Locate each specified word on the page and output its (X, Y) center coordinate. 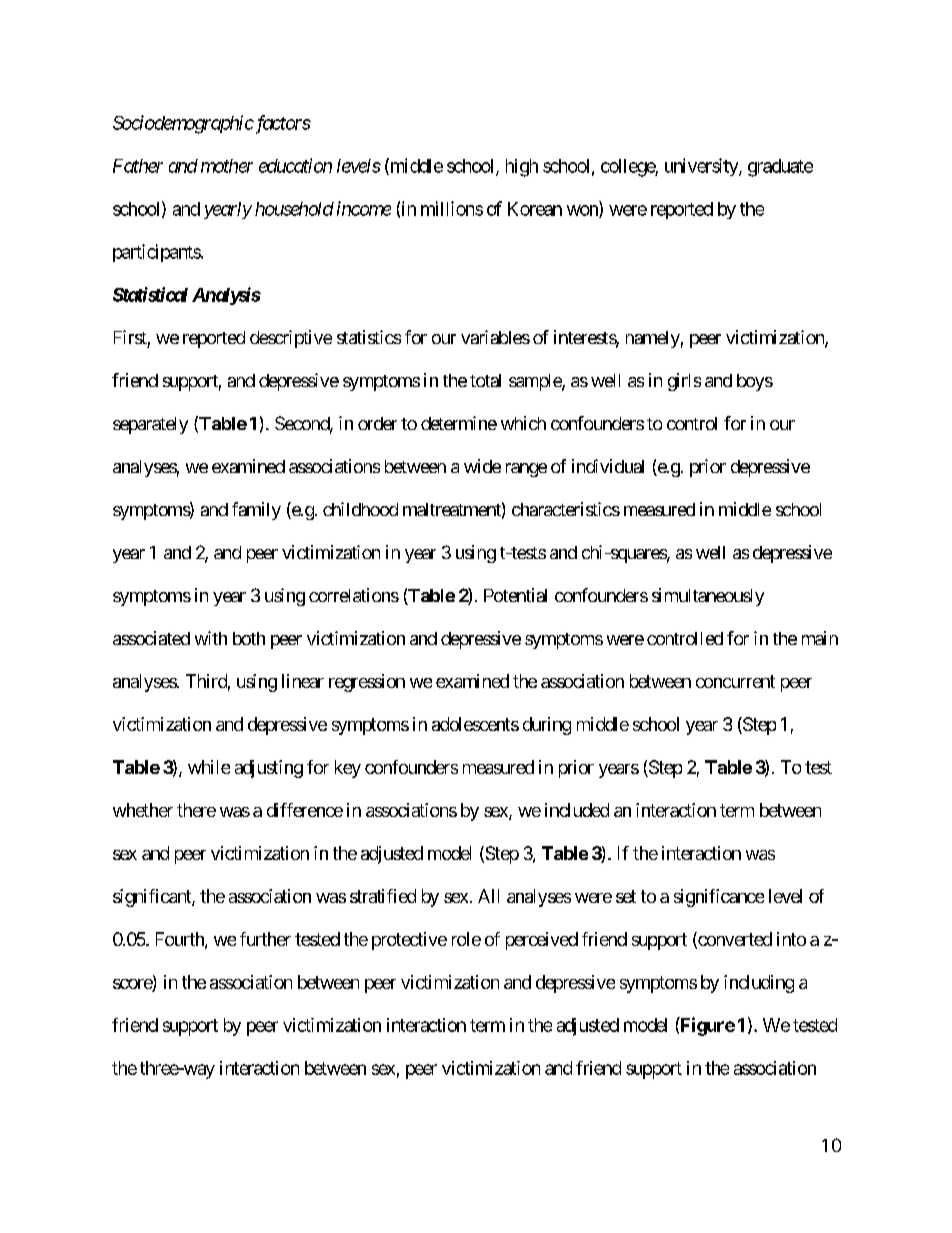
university (702, 167)
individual (608, 466)
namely (653, 339)
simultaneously (708, 597)
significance (719, 898)
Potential (515, 595)
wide (482, 466)
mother (227, 166)
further (265, 939)
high (522, 168)
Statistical (150, 294)
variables (495, 337)
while (209, 767)
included (577, 810)
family (256, 511)
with (211, 638)
